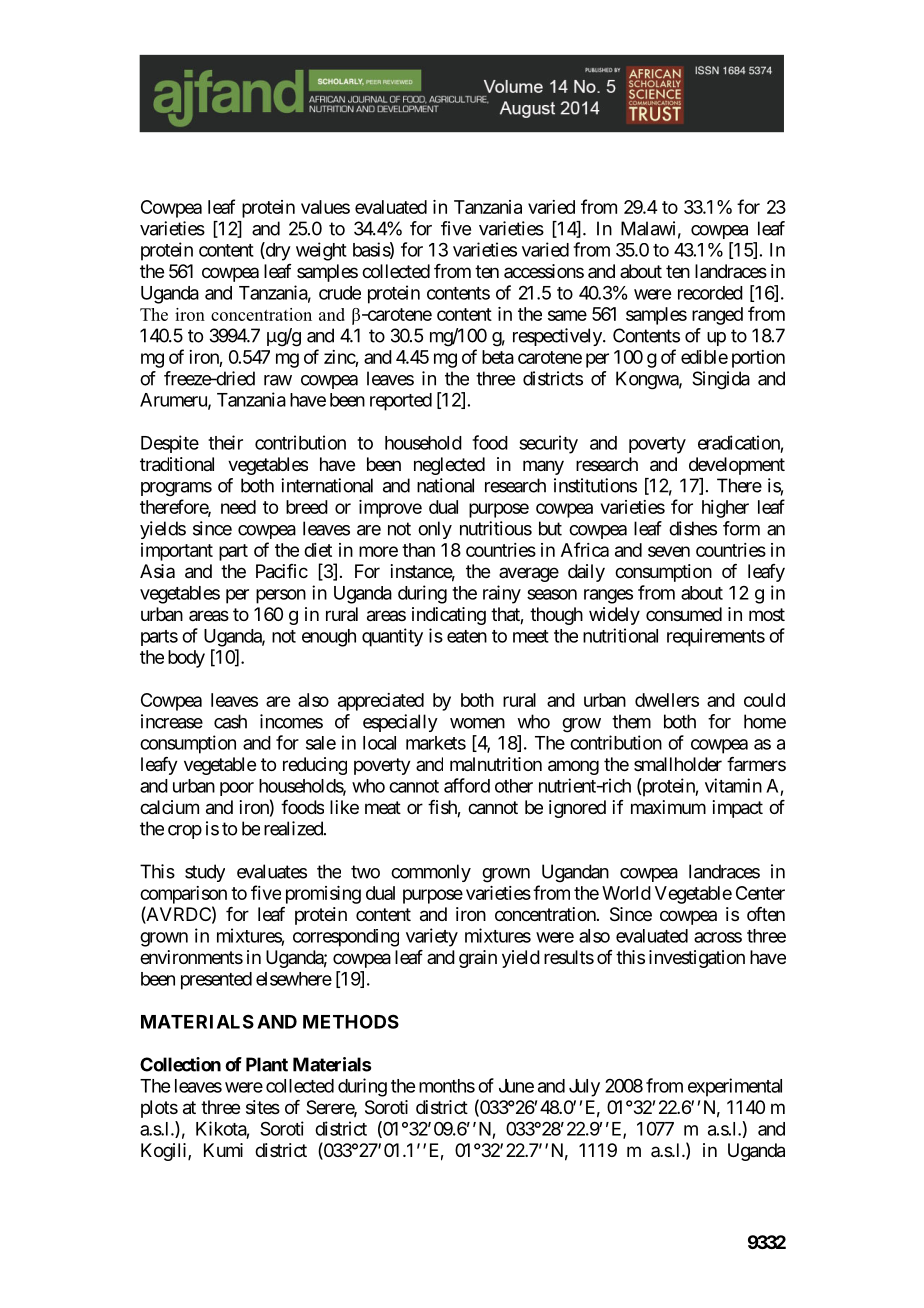 This screenshot has width=924, height=1308. Describe the element at coordinates (584, 1088) in the screenshot. I see `July` at that location.
